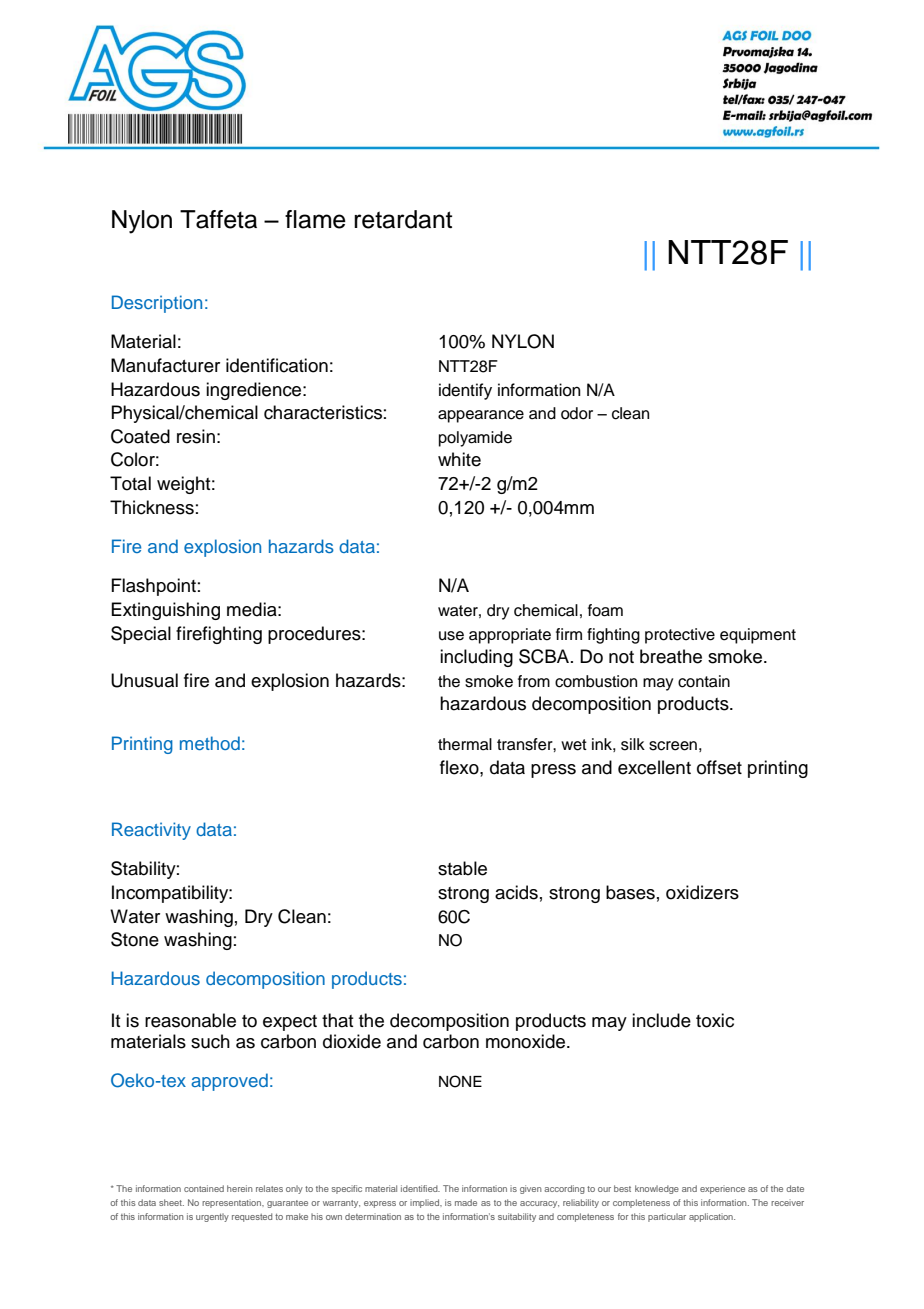 The image size is (924, 1309). What do you see at coordinates (210, 743) in the screenshot?
I see `method` at bounding box center [210, 743].
